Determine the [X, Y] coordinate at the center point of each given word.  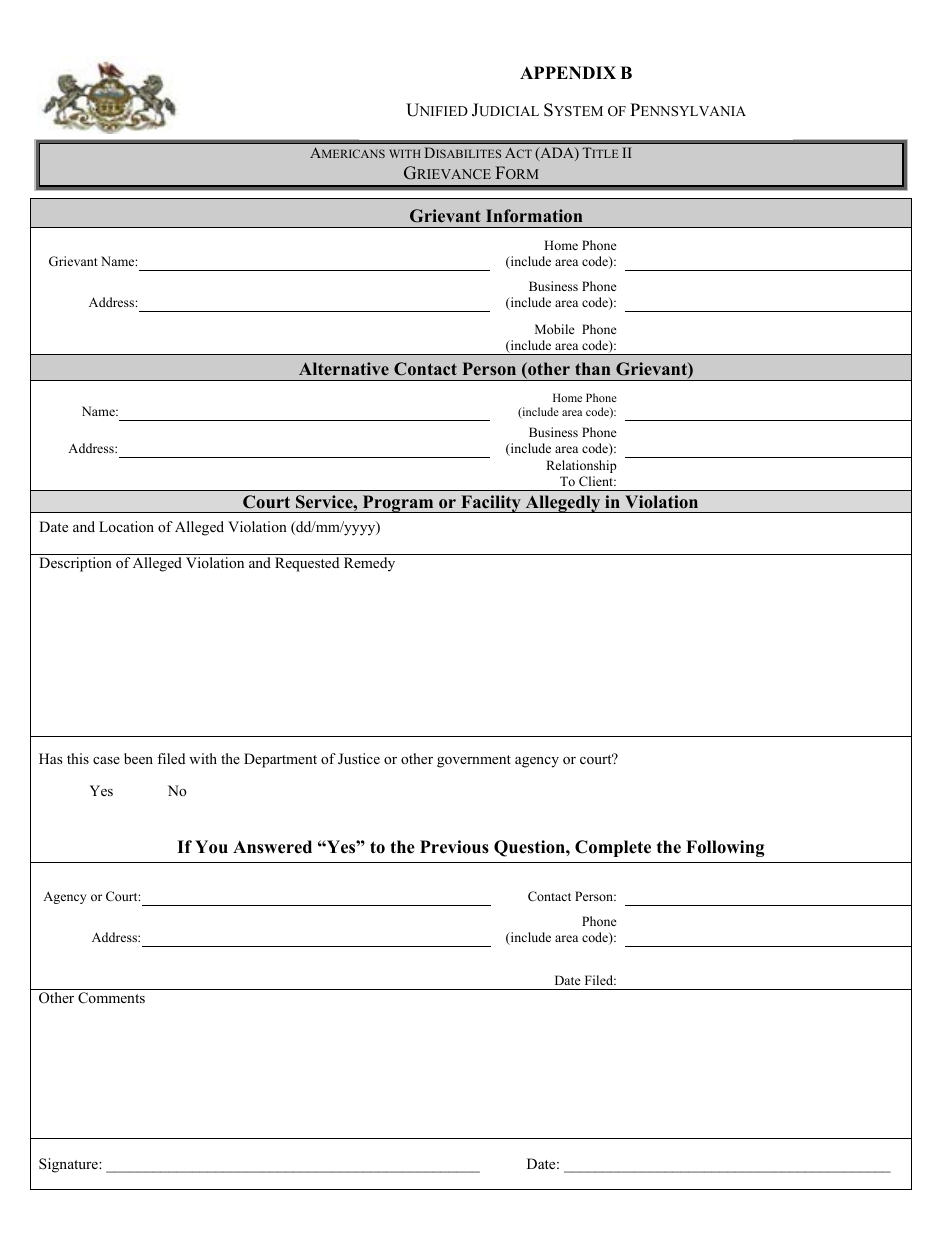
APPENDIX [568, 72]
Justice [359, 759]
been [138, 758]
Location [126, 526]
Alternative [344, 368]
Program [398, 504]
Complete [613, 848]
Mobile [555, 329]
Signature [69, 1165]
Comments [111, 998]
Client [597, 481]
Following [725, 848]
